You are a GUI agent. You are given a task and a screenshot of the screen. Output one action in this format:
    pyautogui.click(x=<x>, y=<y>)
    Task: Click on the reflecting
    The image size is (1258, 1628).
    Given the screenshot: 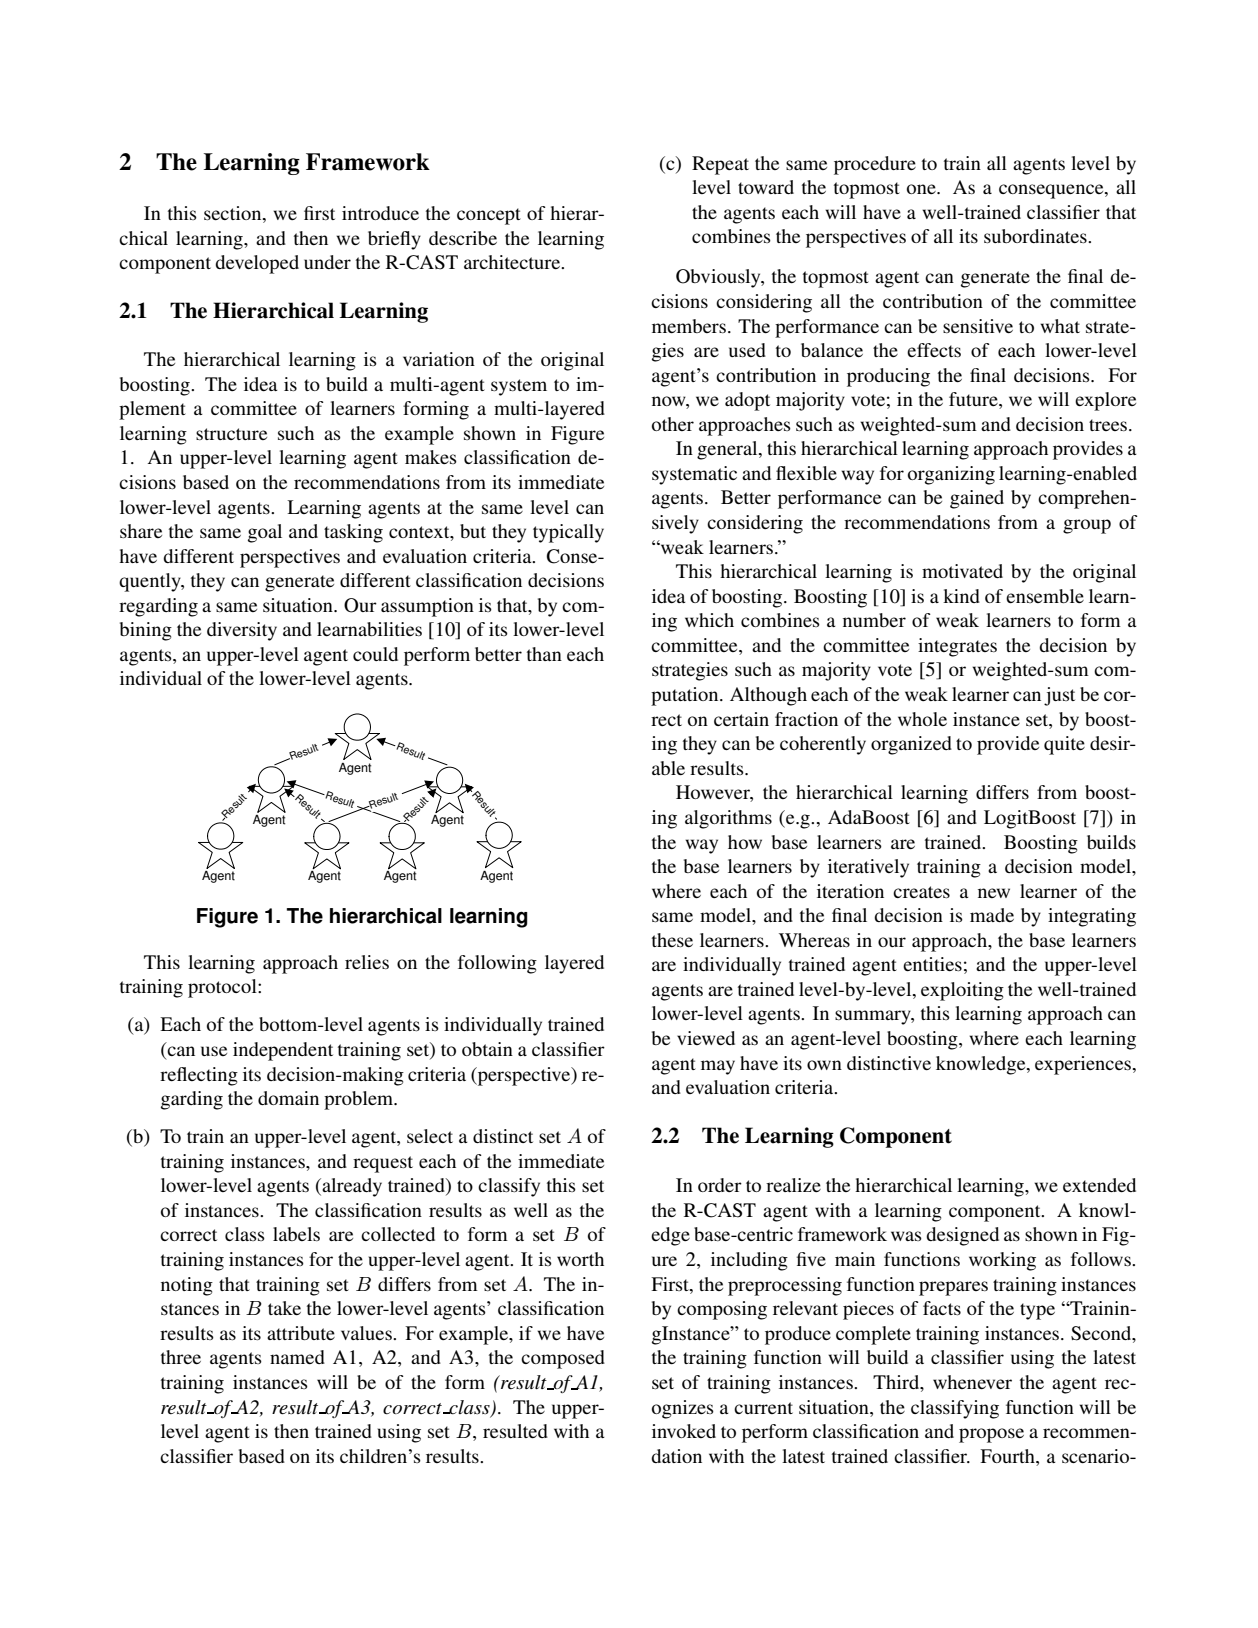 What is the action you would take?
    pyautogui.click(x=199, y=1076)
